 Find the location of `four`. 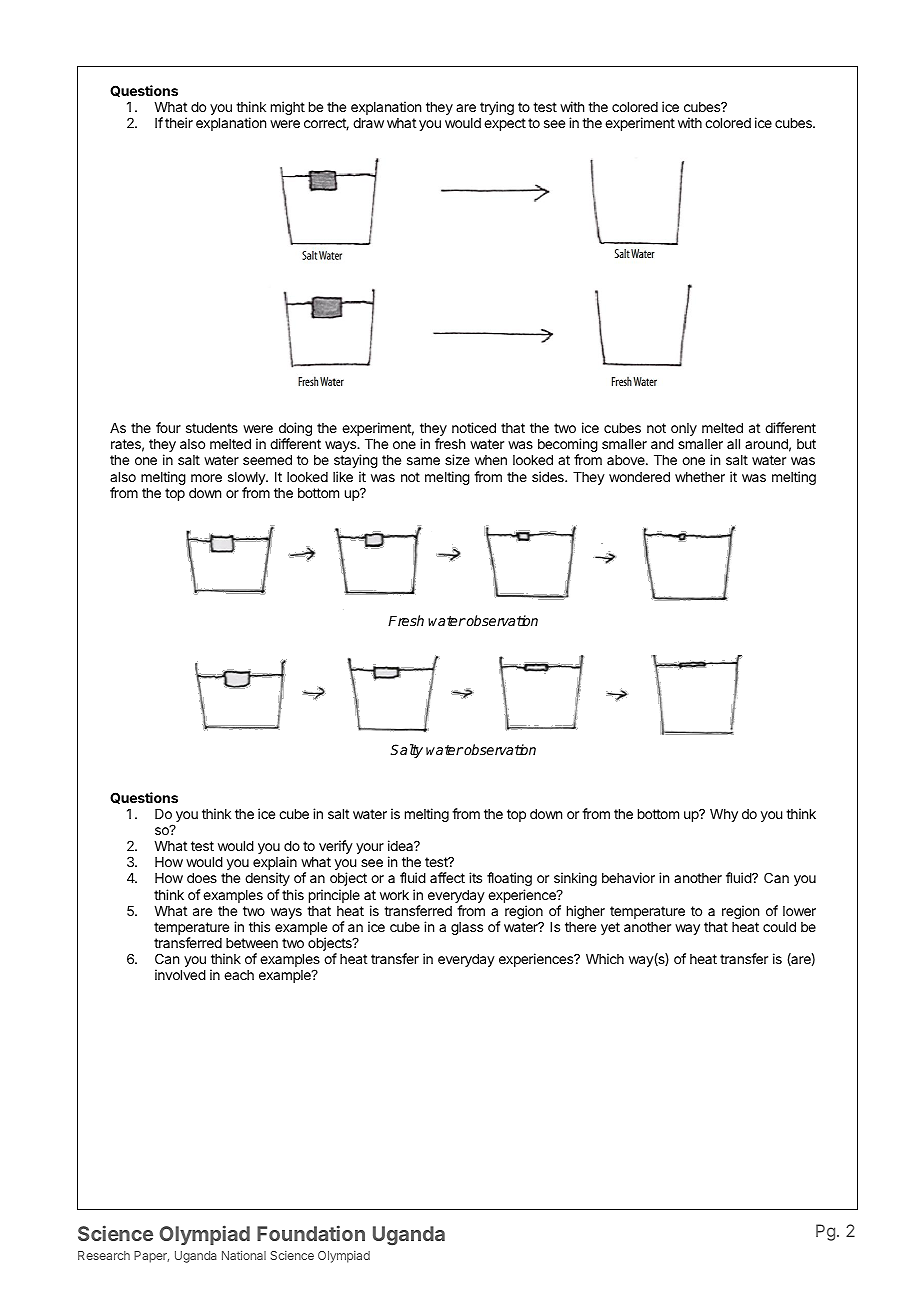

four is located at coordinates (168, 427).
